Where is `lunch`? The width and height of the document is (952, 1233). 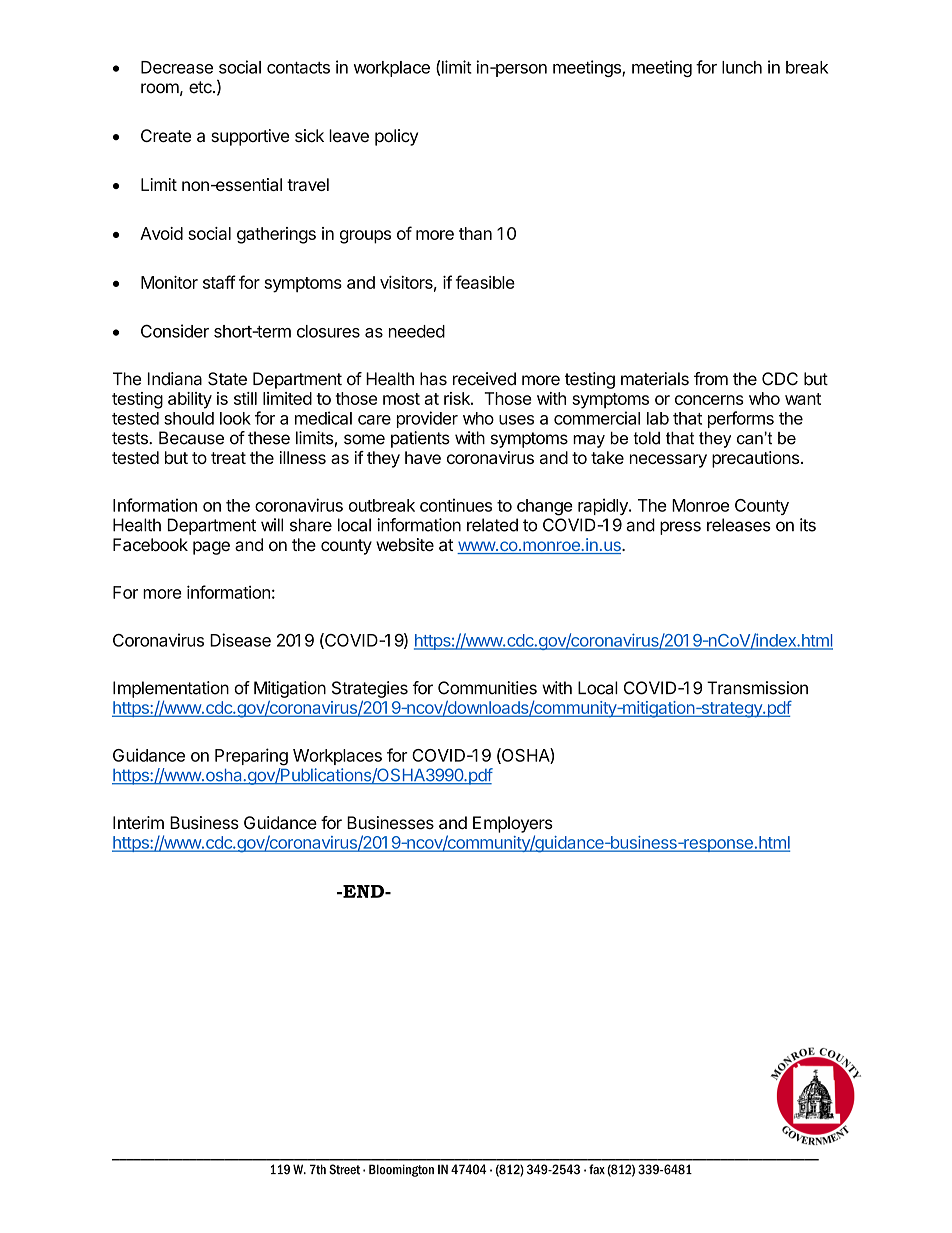 lunch is located at coordinates (742, 67).
